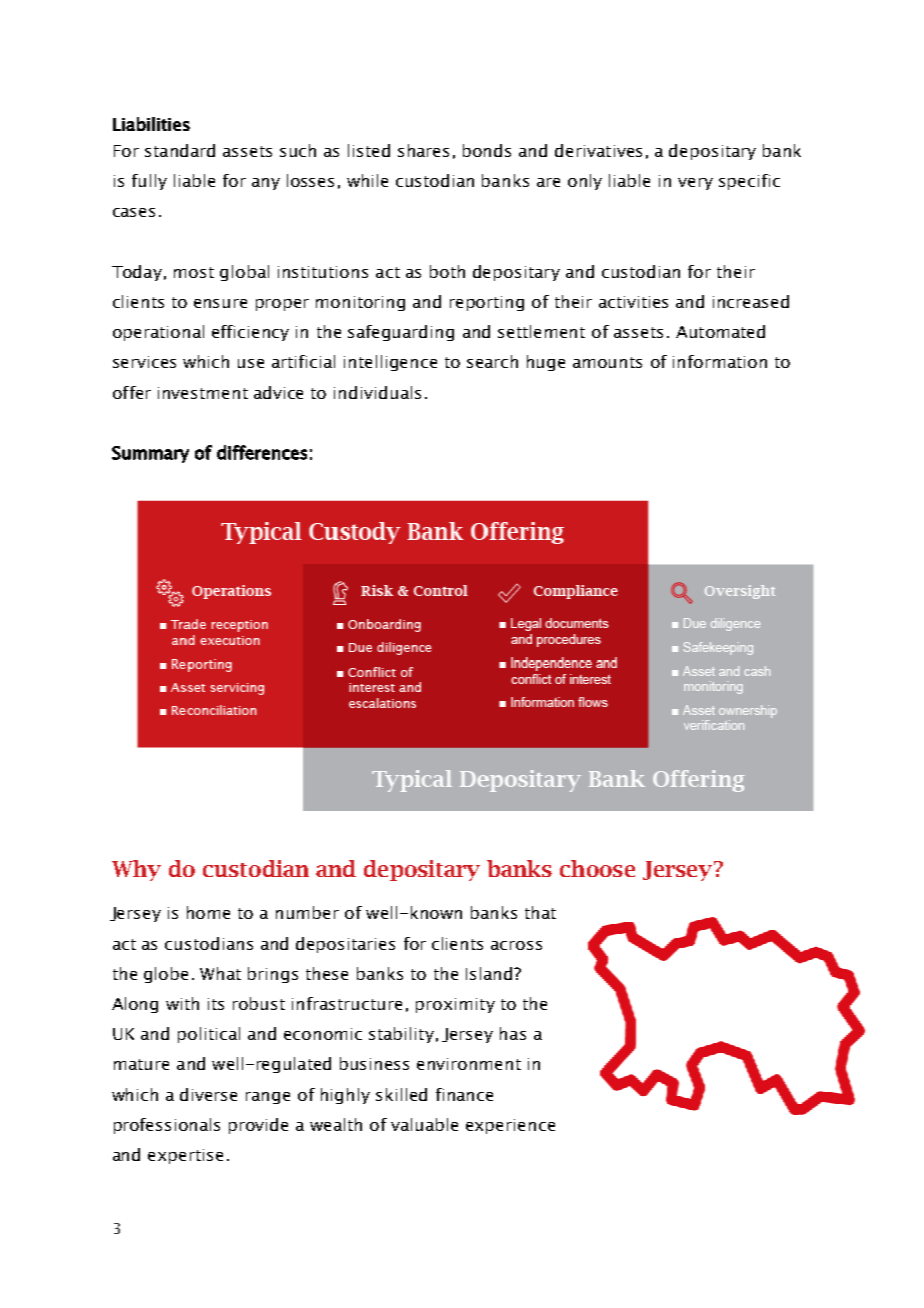 The height and width of the image is (1308, 924). I want to click on differences, so click(262, 452).
